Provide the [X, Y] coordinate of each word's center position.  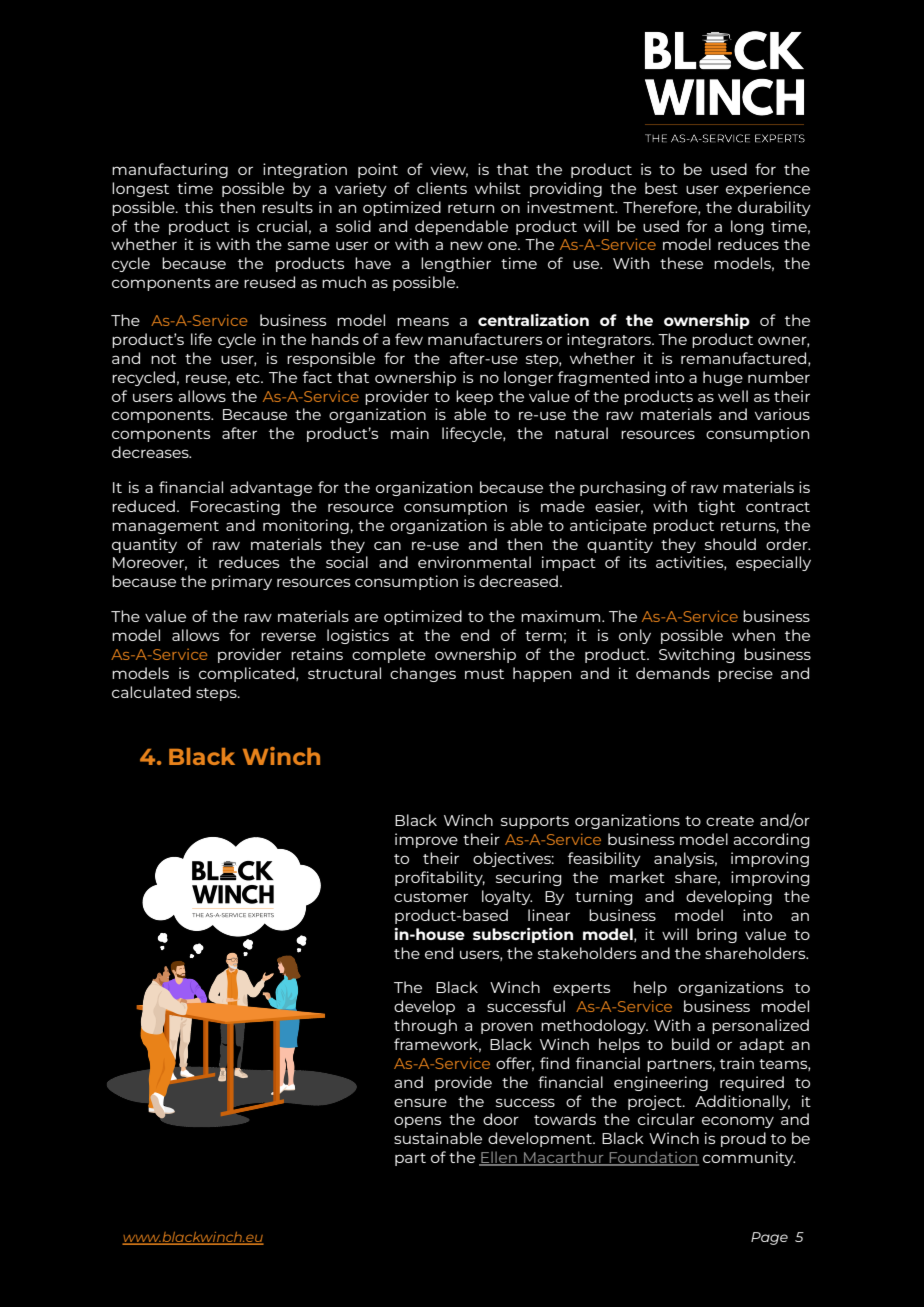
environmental [474, 562]
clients [442, 188]
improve [426, 840]
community [749, 1158]
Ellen [499, 1158]
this [199, 207]
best [661, 188]
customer [431, 897]
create [730, 821]
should [730, 544]
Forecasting [235, 507]
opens [417, 1122]
